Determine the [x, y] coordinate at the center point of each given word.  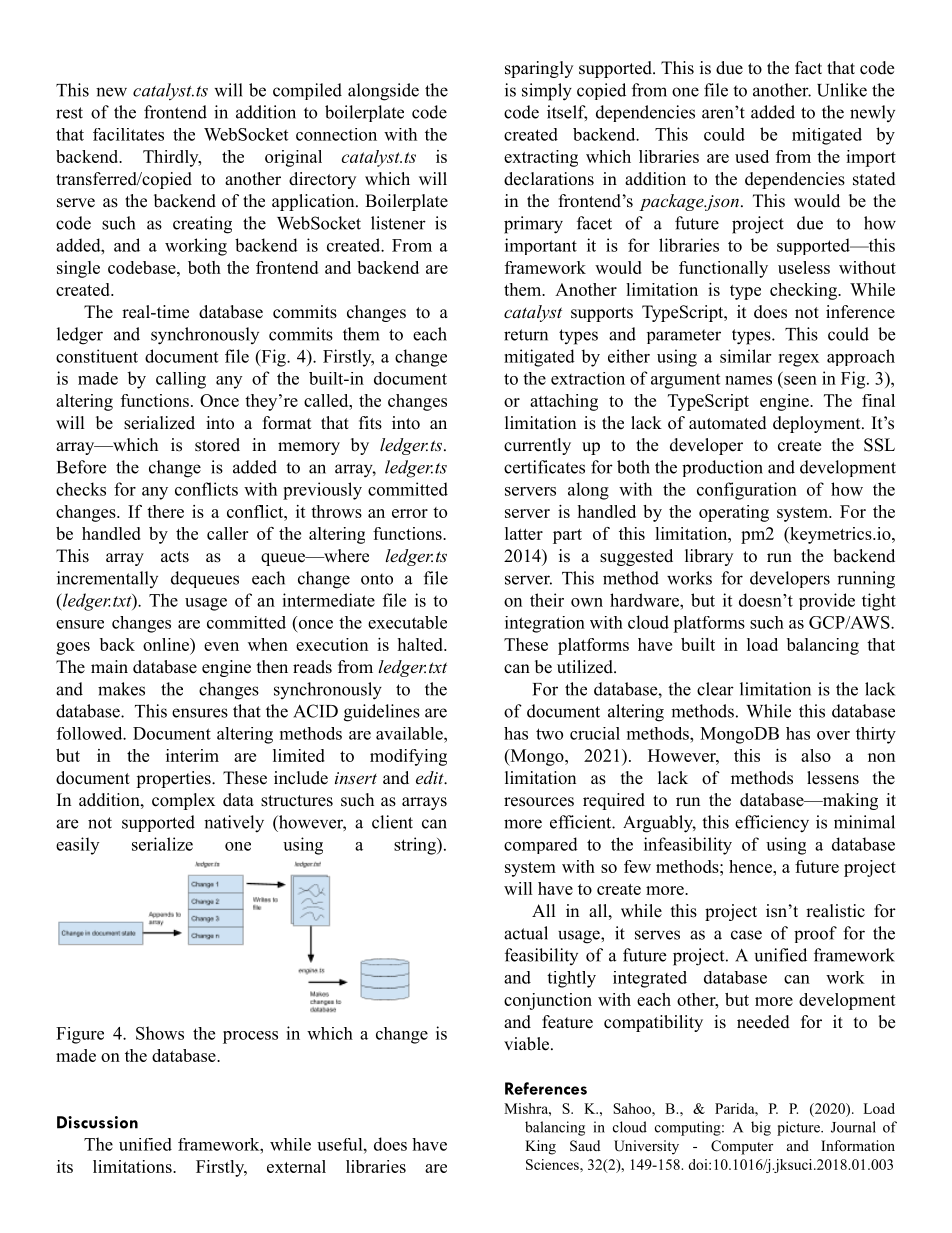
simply [547, 92]
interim [192, 755]
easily [77, 846]
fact [808, 68]
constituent [97, 356]
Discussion [97, 1122]
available [410, 733]
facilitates [128, 134]
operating [734, 513]
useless [804, 267]
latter [524, 533]
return [526, 335]
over [833, 735]
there [165, 511]
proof [815, 934]
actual [526, 933]
